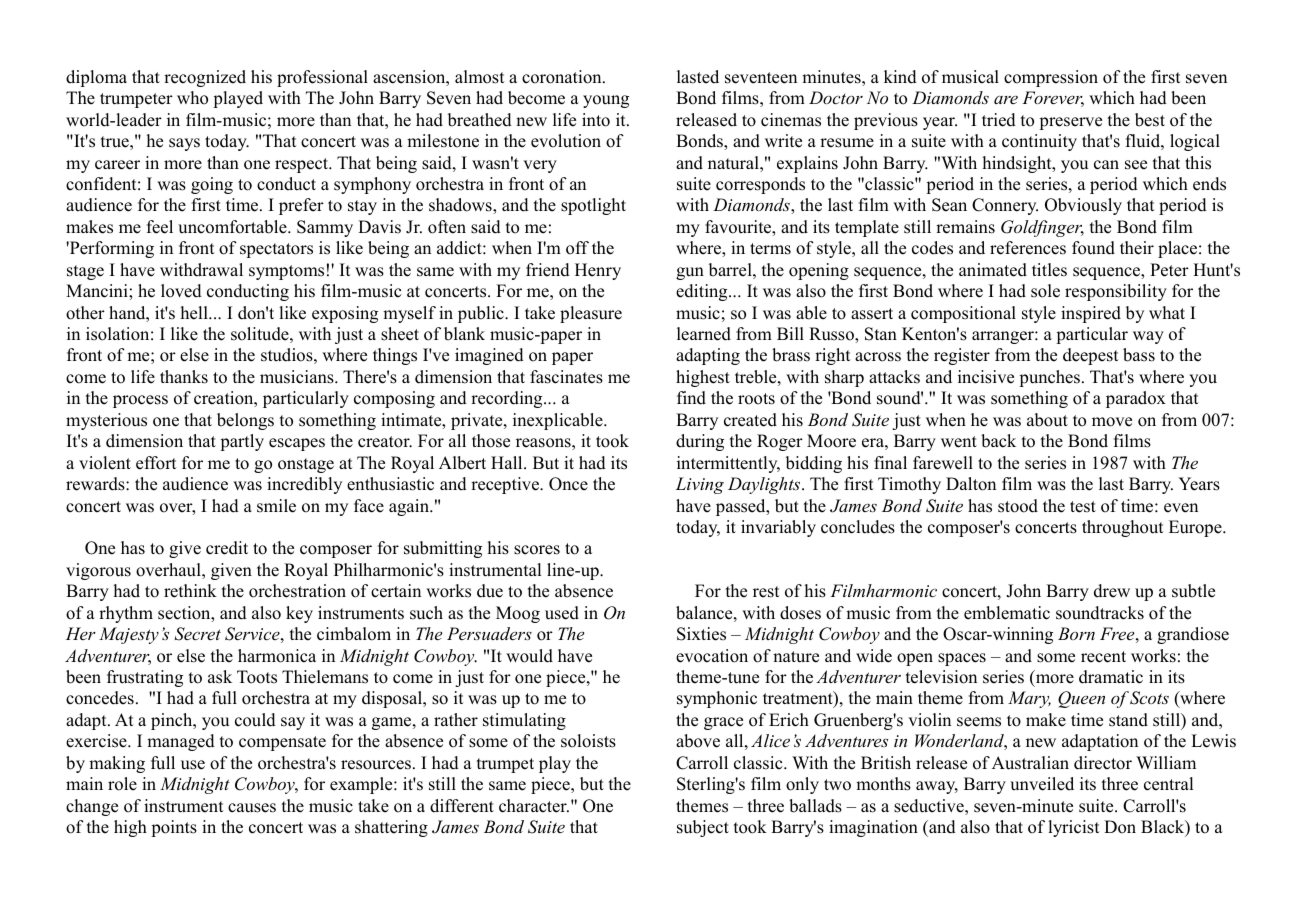 The image size is (1308, 924). What do you see at coordinates (227, 548) in the document?
I see `credit` at bounding box center [227, 548].
